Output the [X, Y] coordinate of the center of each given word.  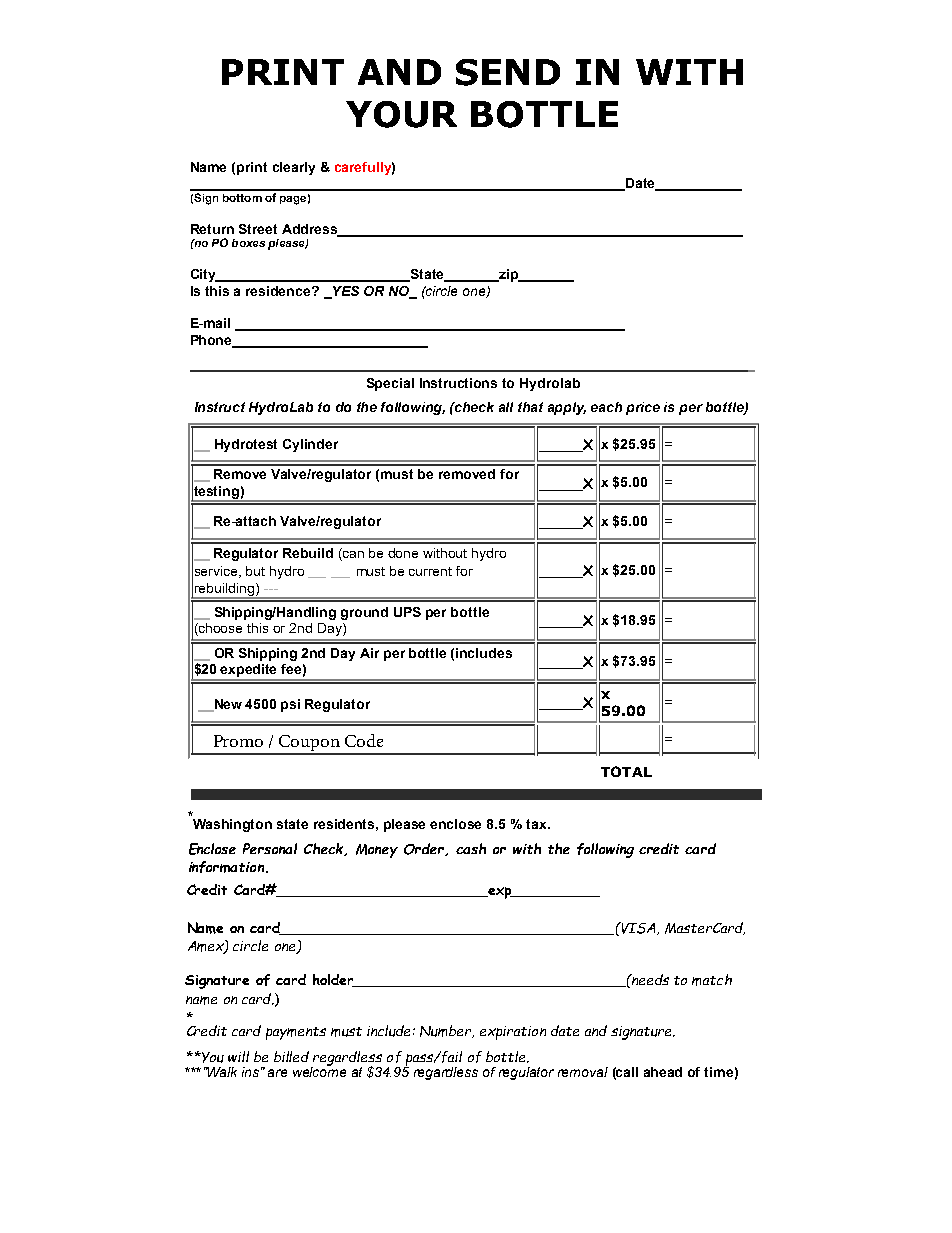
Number [447, 1031]
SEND [508, 72]
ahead [663, 1072]
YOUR [401, 114]
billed [291, 1056]
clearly [294, 168]
